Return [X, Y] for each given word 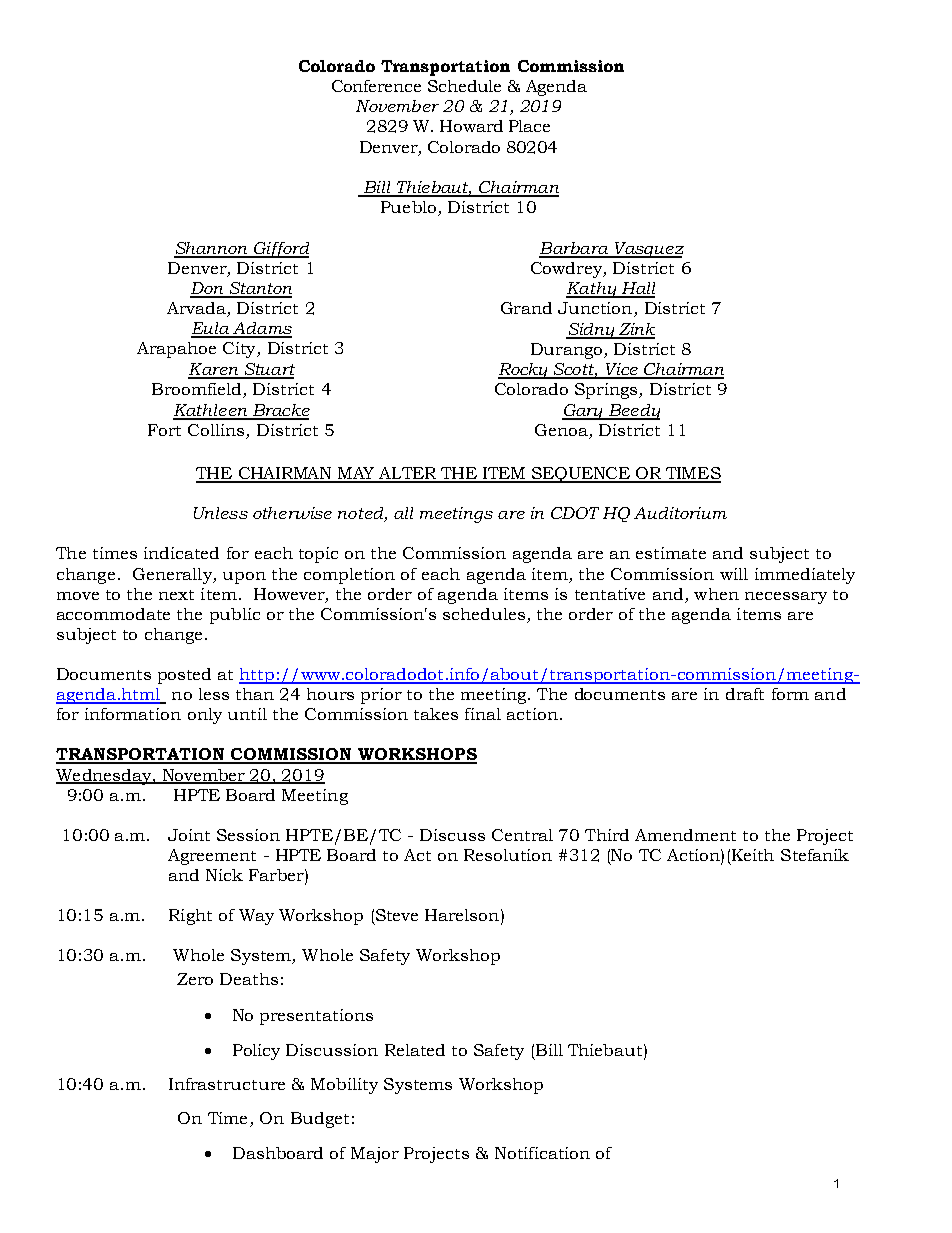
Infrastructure [227, 1084]
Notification [542, 1153]
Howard [471, 126]
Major [375, 1155]
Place [529, 126]
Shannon [212, 249]
